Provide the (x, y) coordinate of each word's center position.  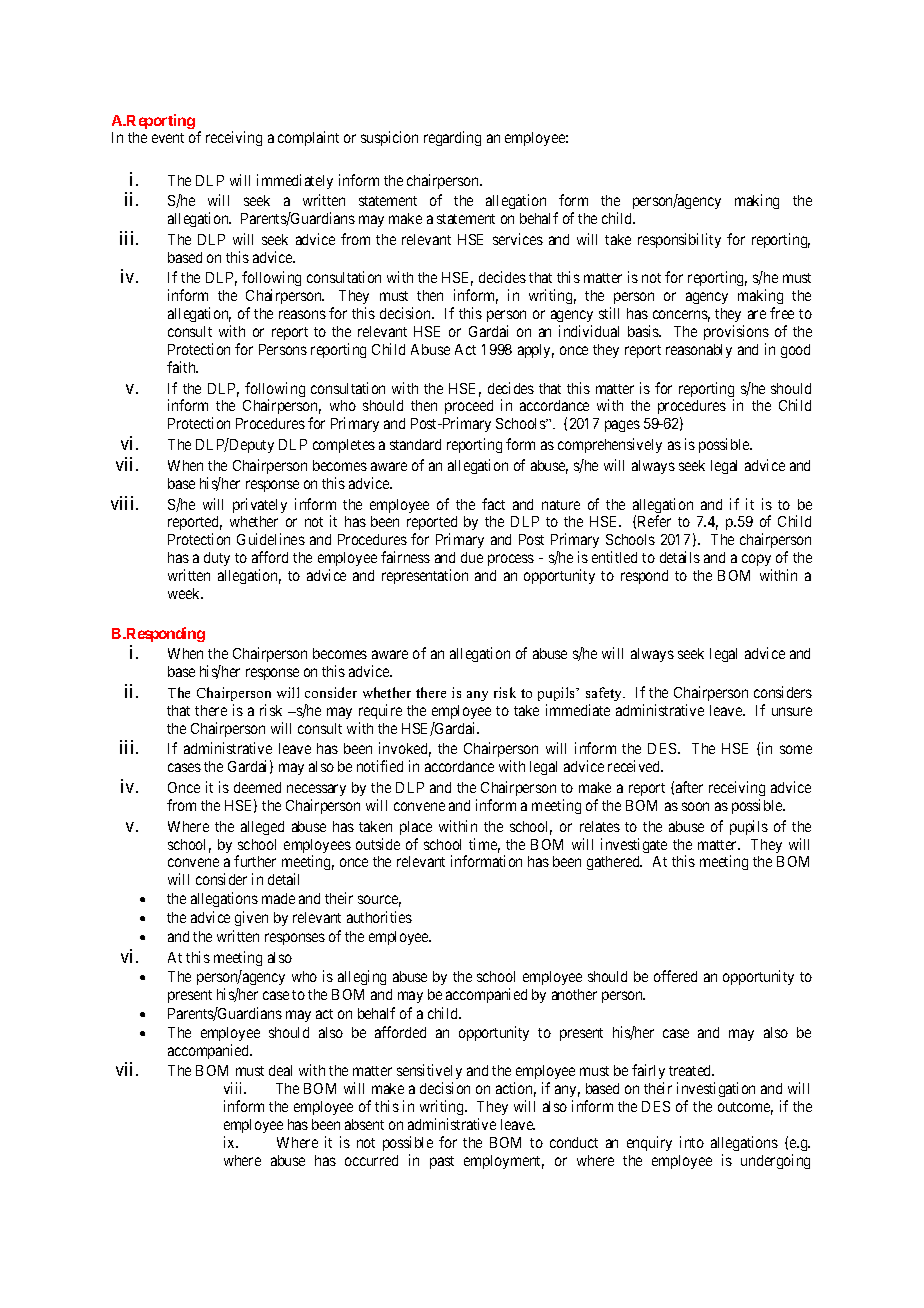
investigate (634, 845)
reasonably (699, 351)
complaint (308, 138)
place (416, 828)
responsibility (679, 240)
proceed (469, 409)
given (251, 918)
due (472, 557)
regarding (452, 138)
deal (280, 1070)
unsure (792, 711)
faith (182, 367)
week (185, 593)
